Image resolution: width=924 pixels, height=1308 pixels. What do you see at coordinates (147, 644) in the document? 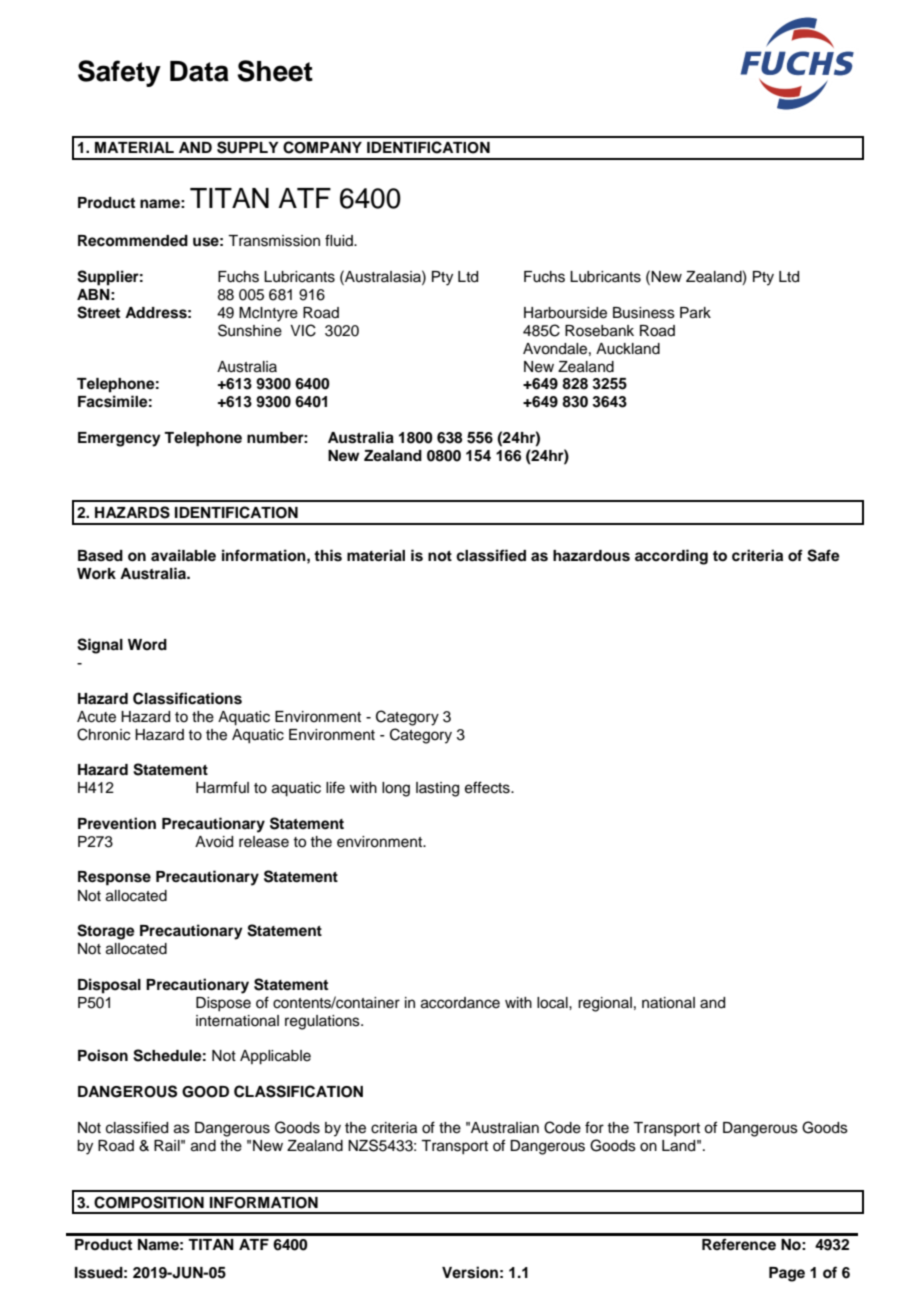
I see `Word` at bounding box center [147, 644].
